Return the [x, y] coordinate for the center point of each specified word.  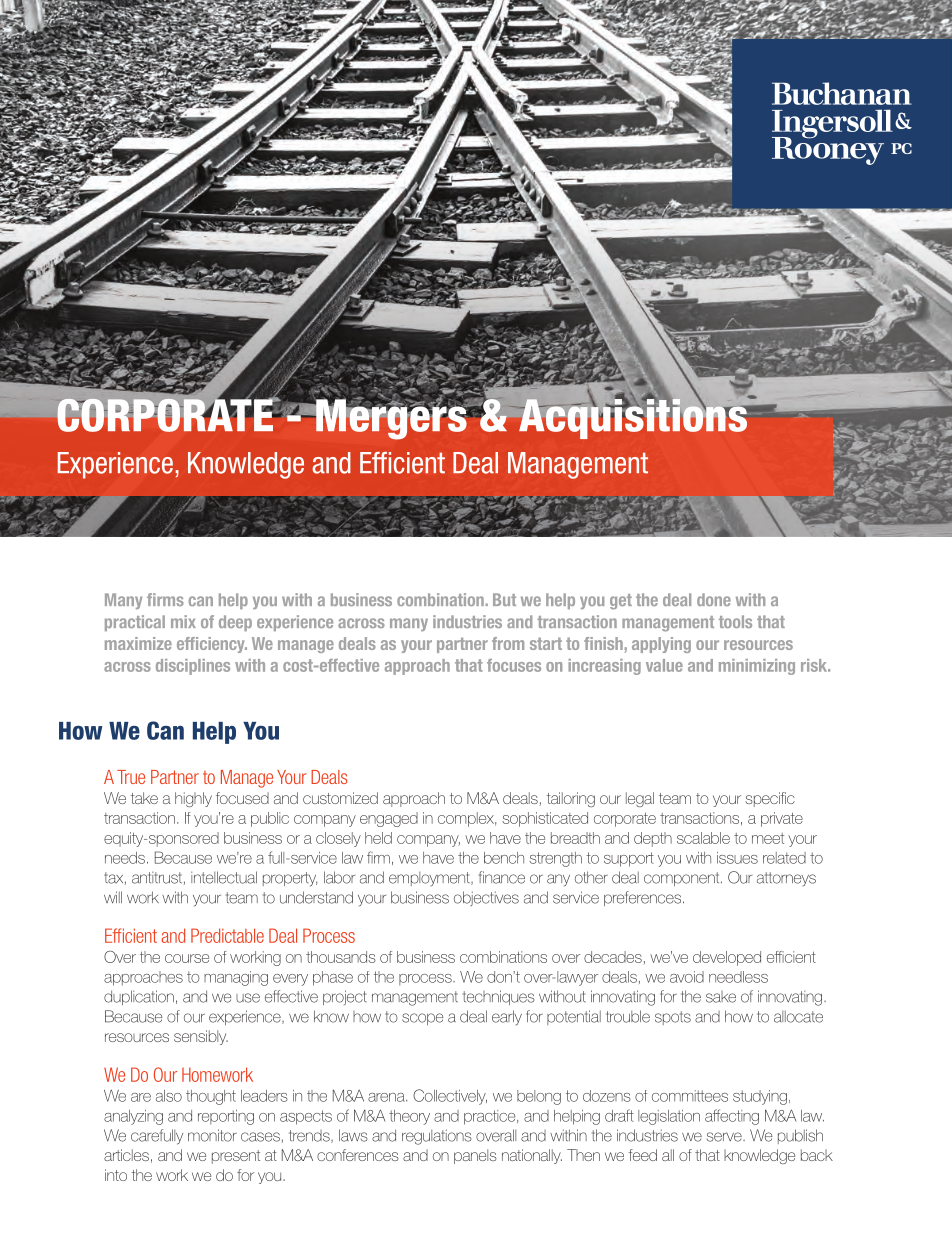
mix [183, 621]
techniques [499, 997]
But [504, 599]
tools [735, 621]
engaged [389, 819]
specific [770, 799]
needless [738, 977]
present [236, 1157]
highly [193, 799]
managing [236, 978]
